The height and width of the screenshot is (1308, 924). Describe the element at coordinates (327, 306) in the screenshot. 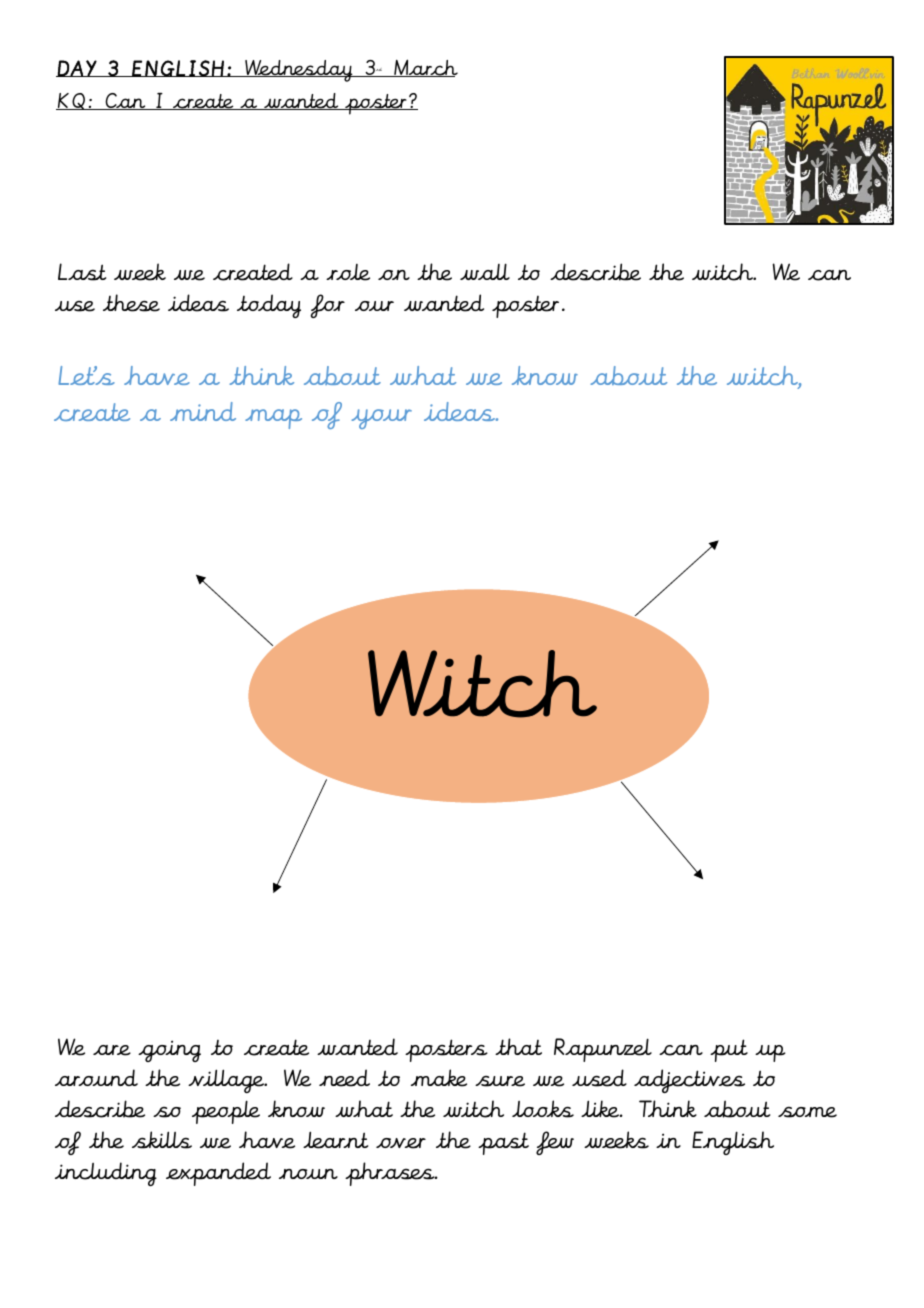

I see `for` at that location.
